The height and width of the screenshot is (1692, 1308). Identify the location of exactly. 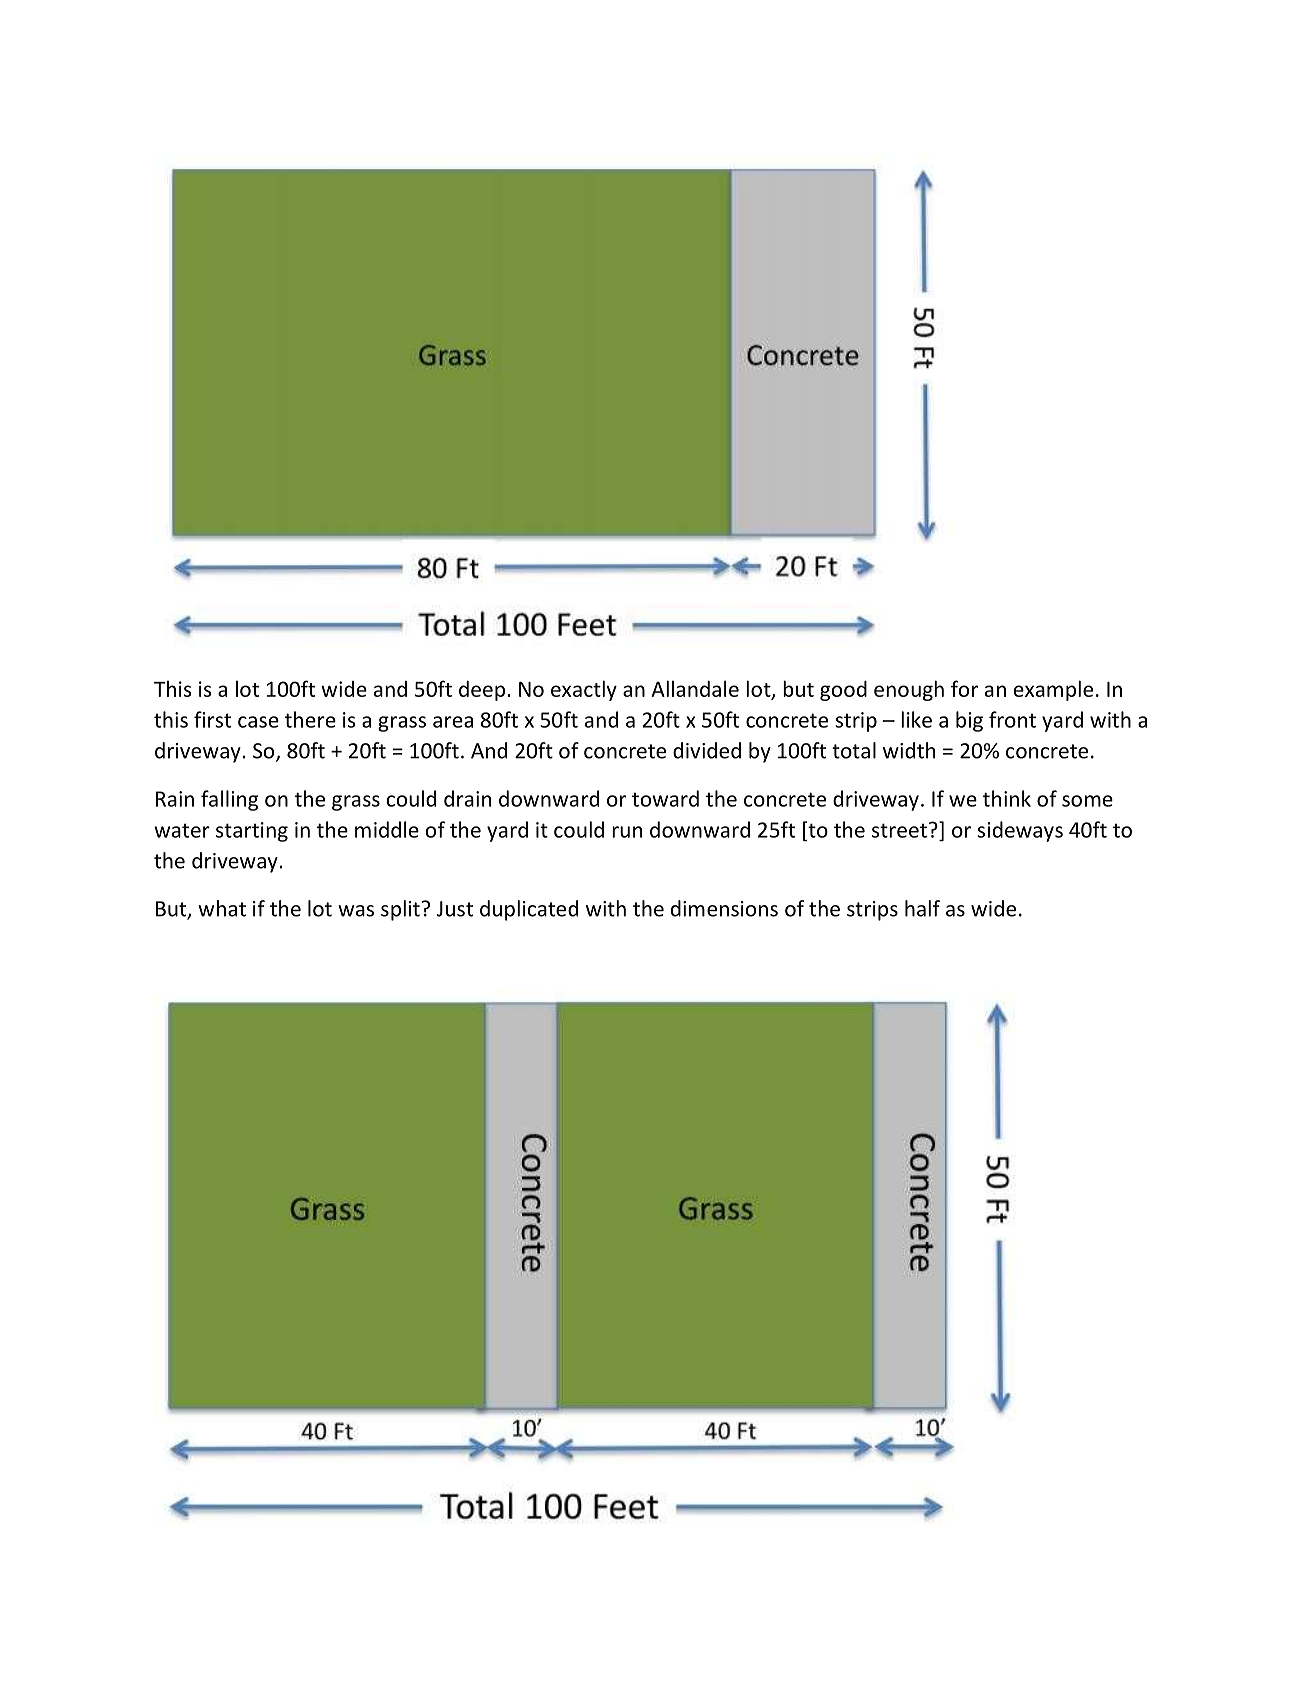
(584, 690).
